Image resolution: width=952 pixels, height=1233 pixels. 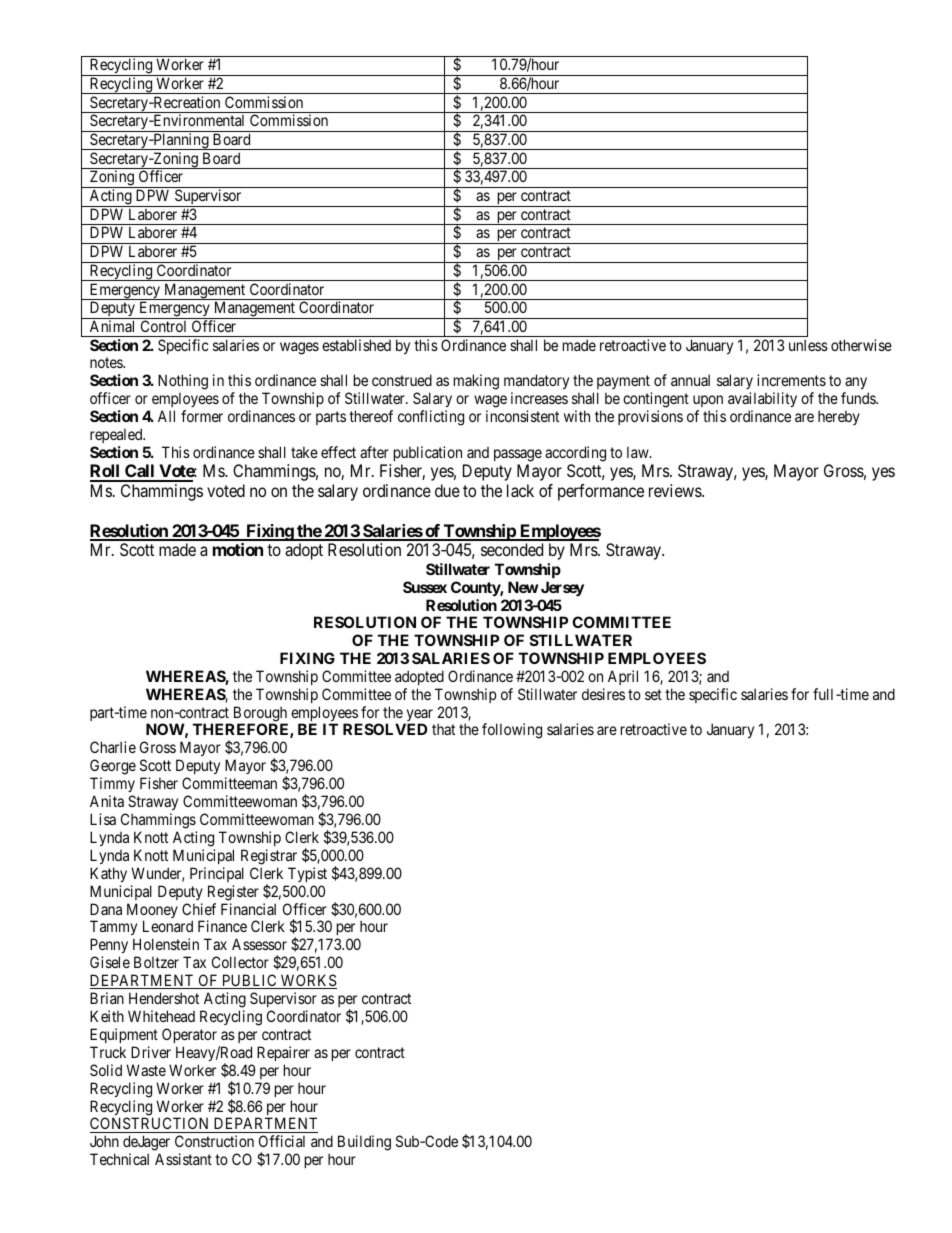 I want to click on making, so click(x=476, y=382).
